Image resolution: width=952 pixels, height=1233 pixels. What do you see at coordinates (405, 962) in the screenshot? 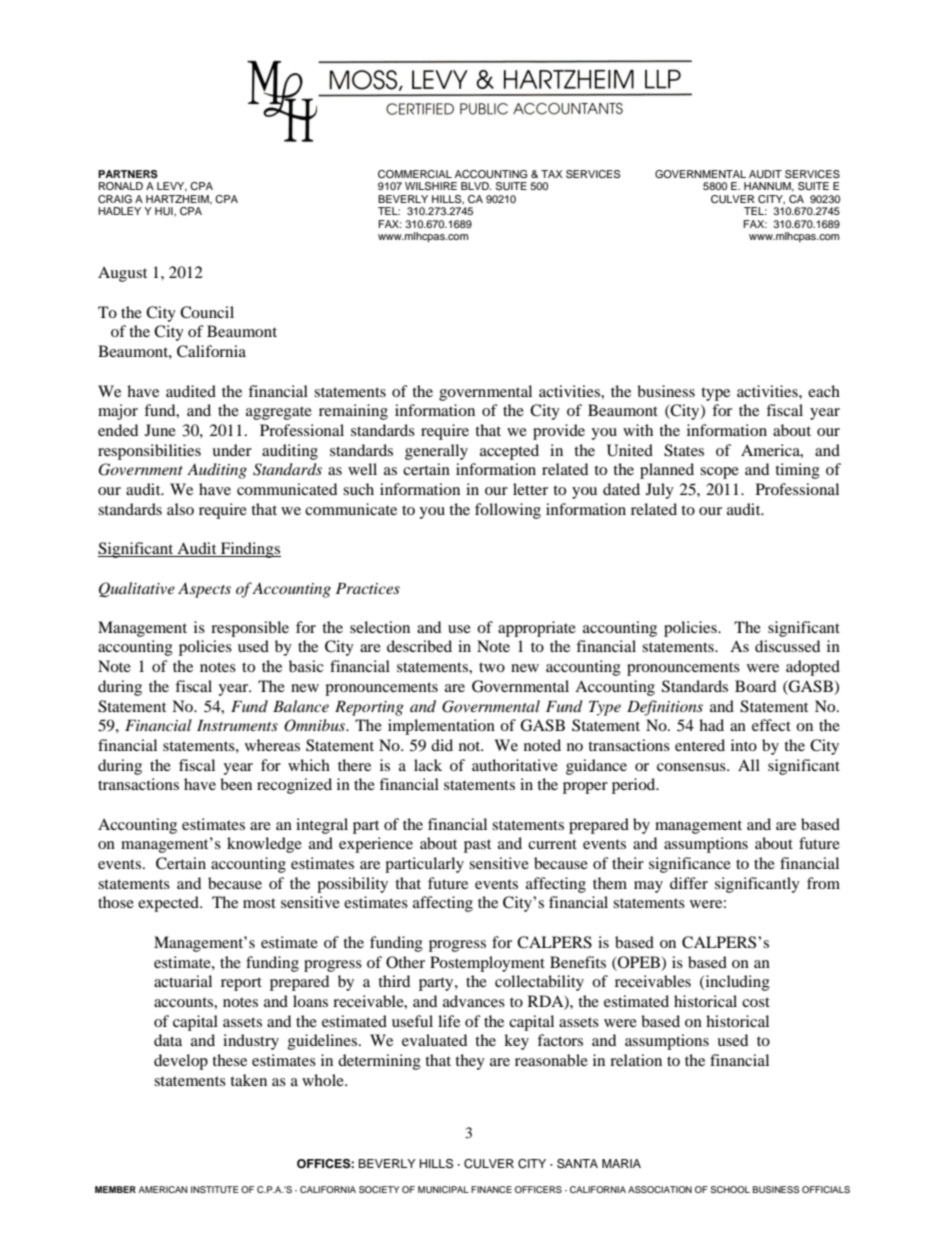
I see `Other` at bounding box center [405, 962].
